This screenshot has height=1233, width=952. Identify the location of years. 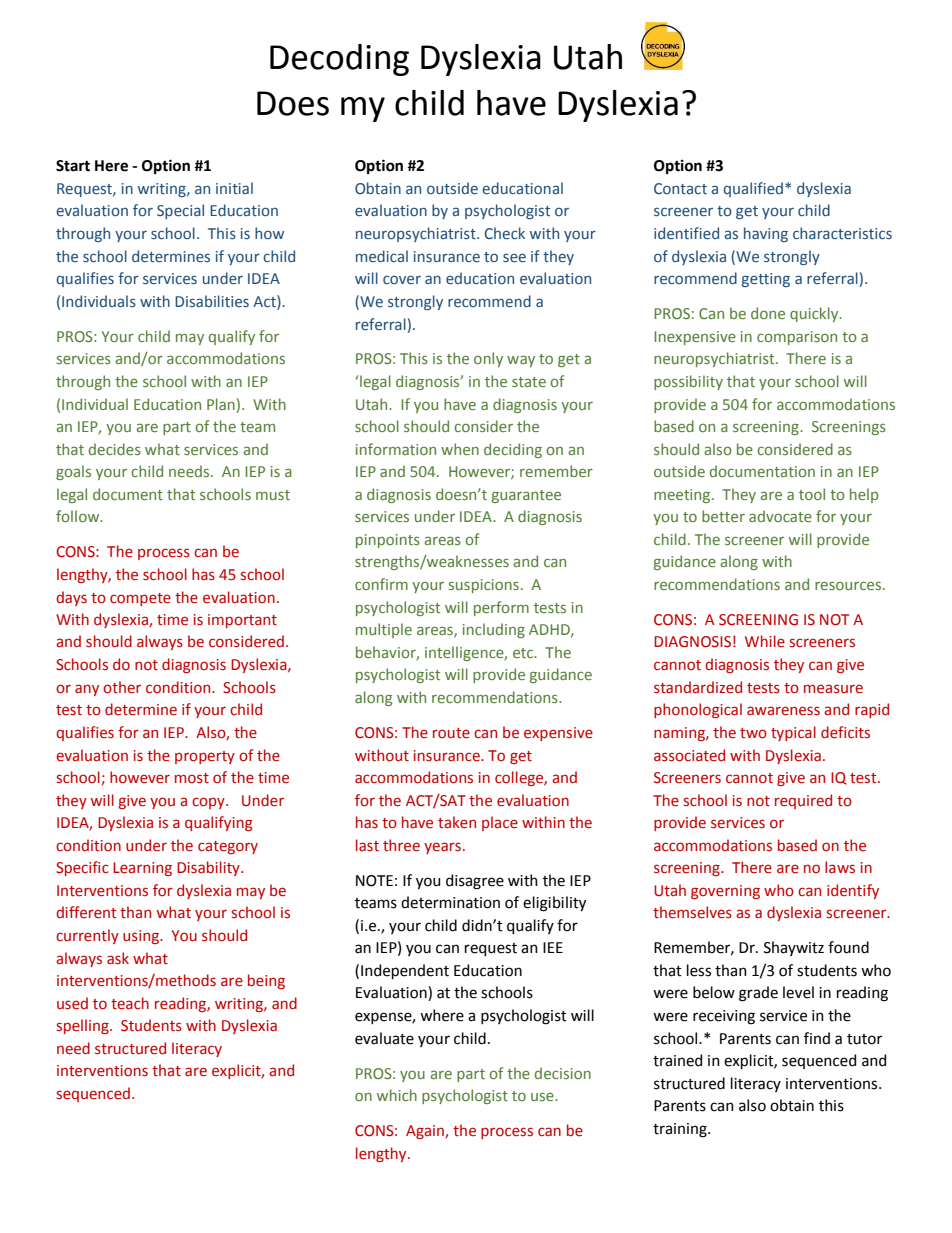
(442, 848).
